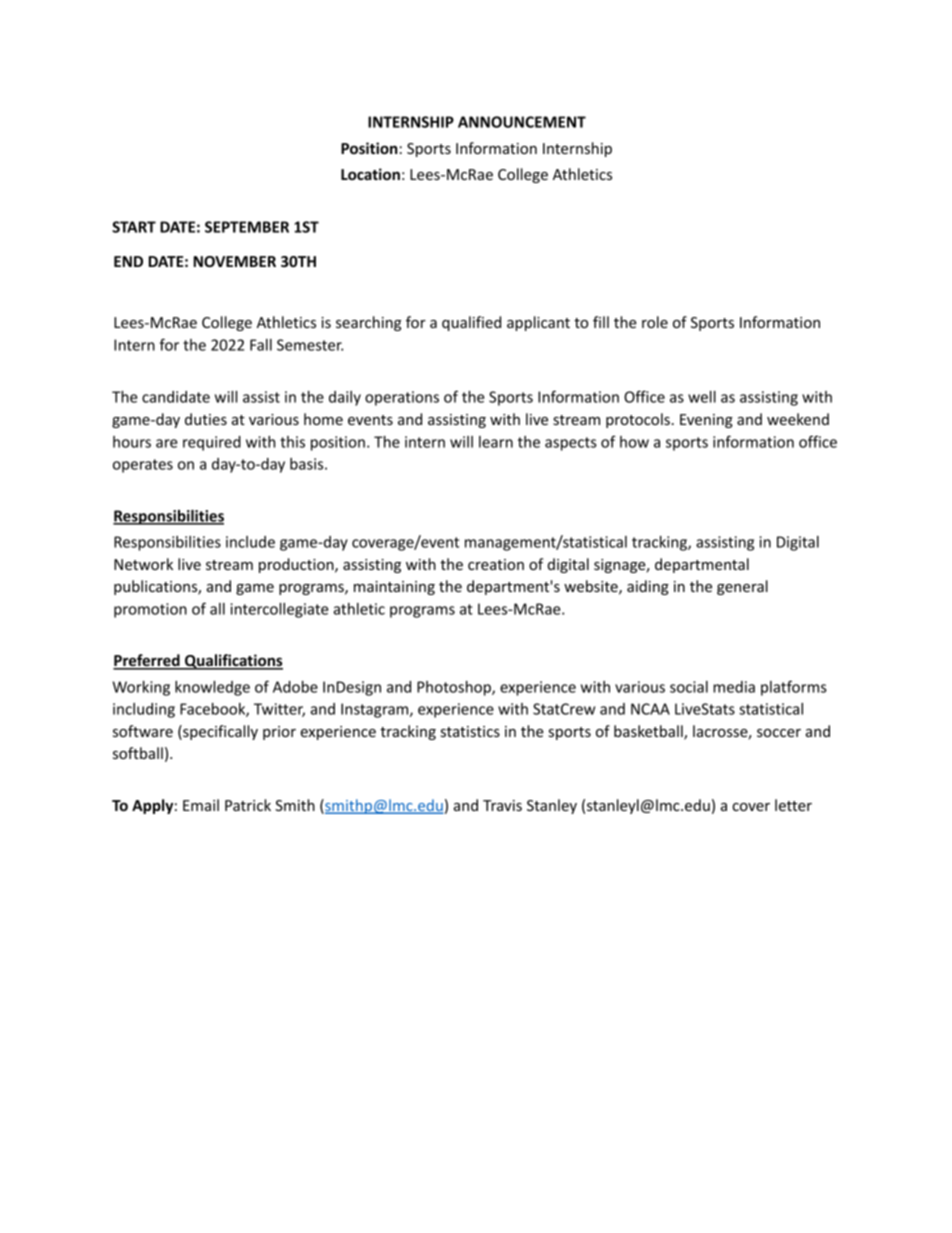 The image size is (952, 1233). What do you see at coordinates (247, 227) in the screenshot?
I see `SEPTEMBER` at bounding box center [247, 227].
